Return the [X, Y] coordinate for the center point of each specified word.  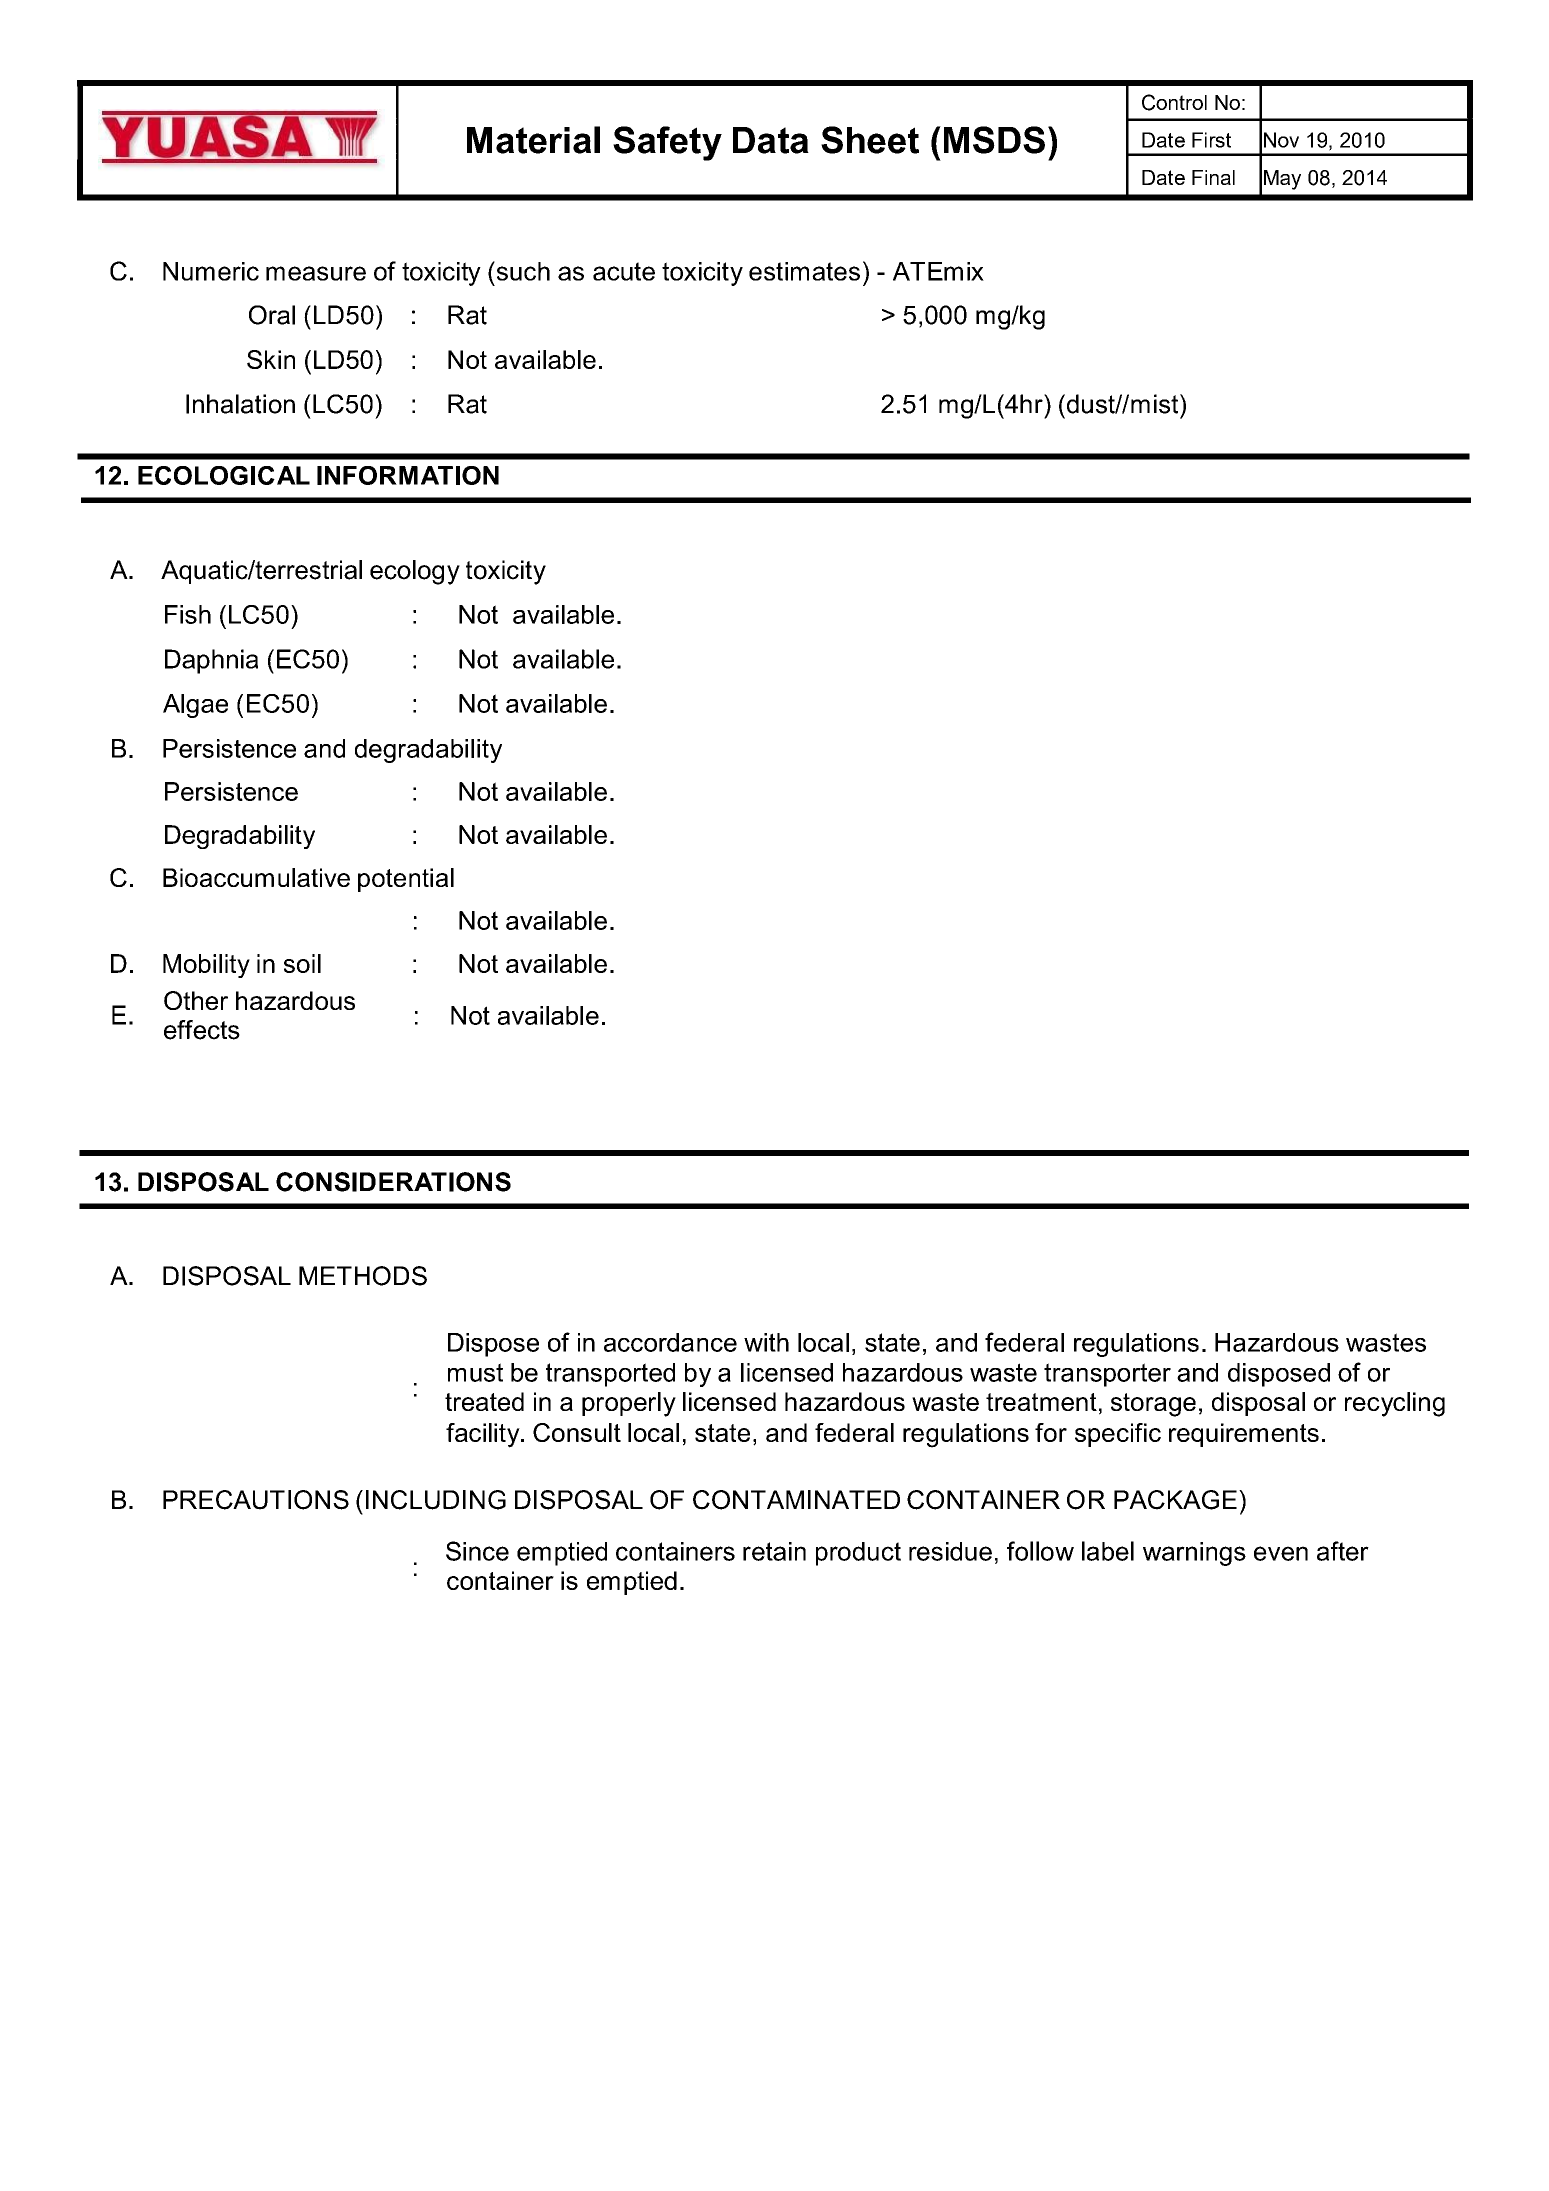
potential [406, 880]
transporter [1107, 1375]
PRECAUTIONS [256, 1500]
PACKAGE [1175, 1500]
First [1211, 140]
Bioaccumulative [256, 877]
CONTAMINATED [796, 1500]
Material [533, 140]
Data [771, 140]
